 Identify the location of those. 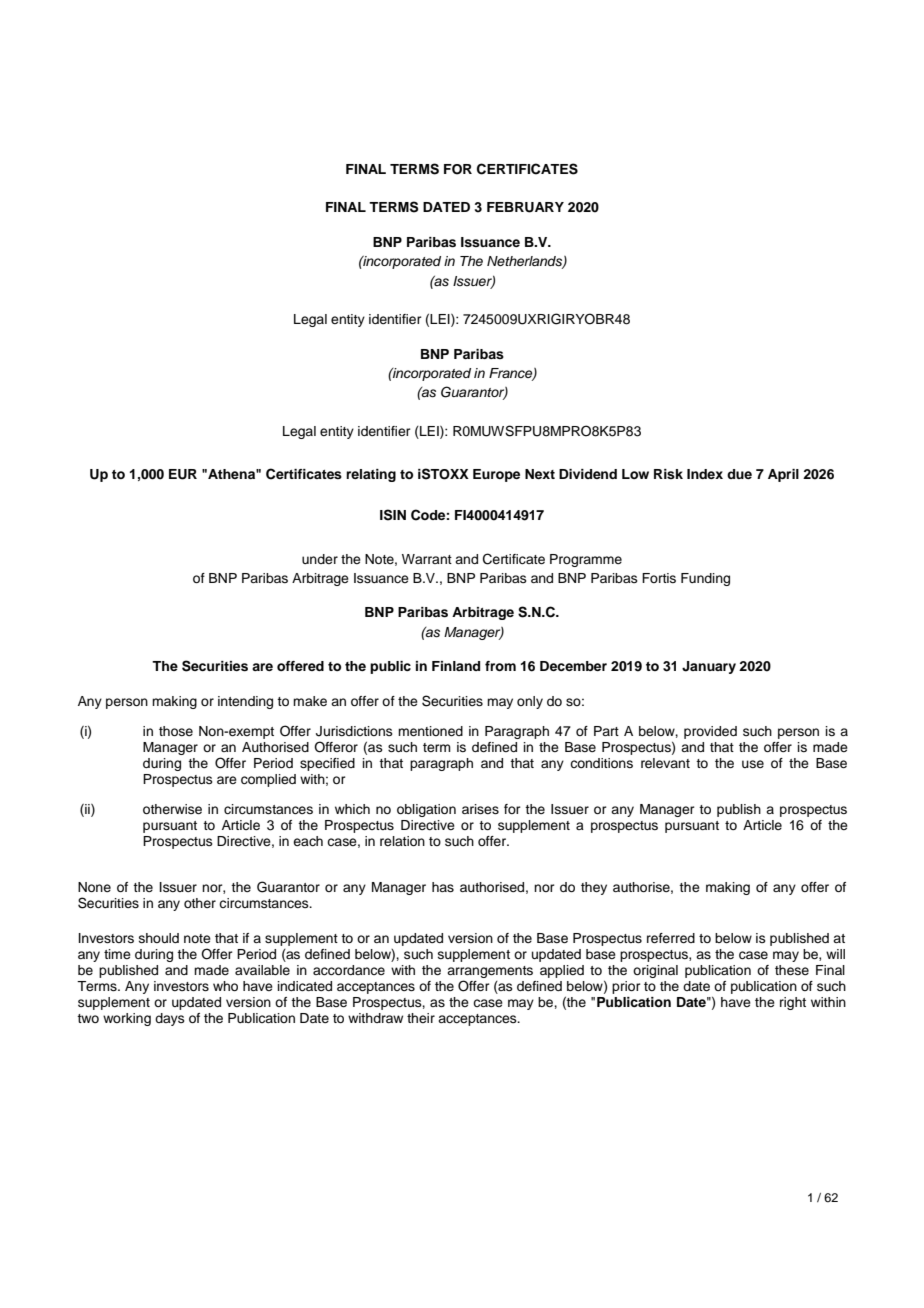
(176, 731).
